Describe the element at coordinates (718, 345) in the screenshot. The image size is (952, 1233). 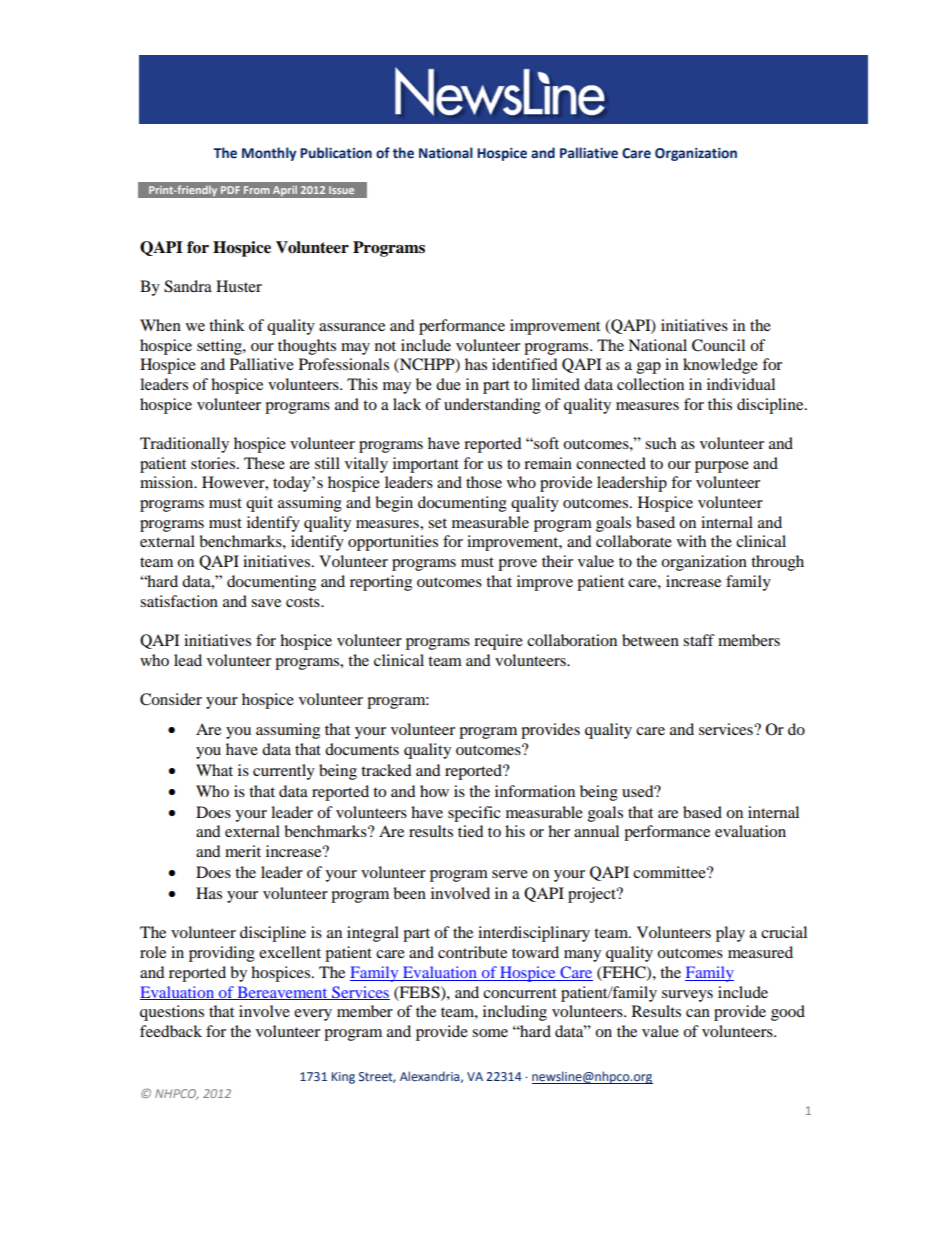
I see `Council` at that location.
